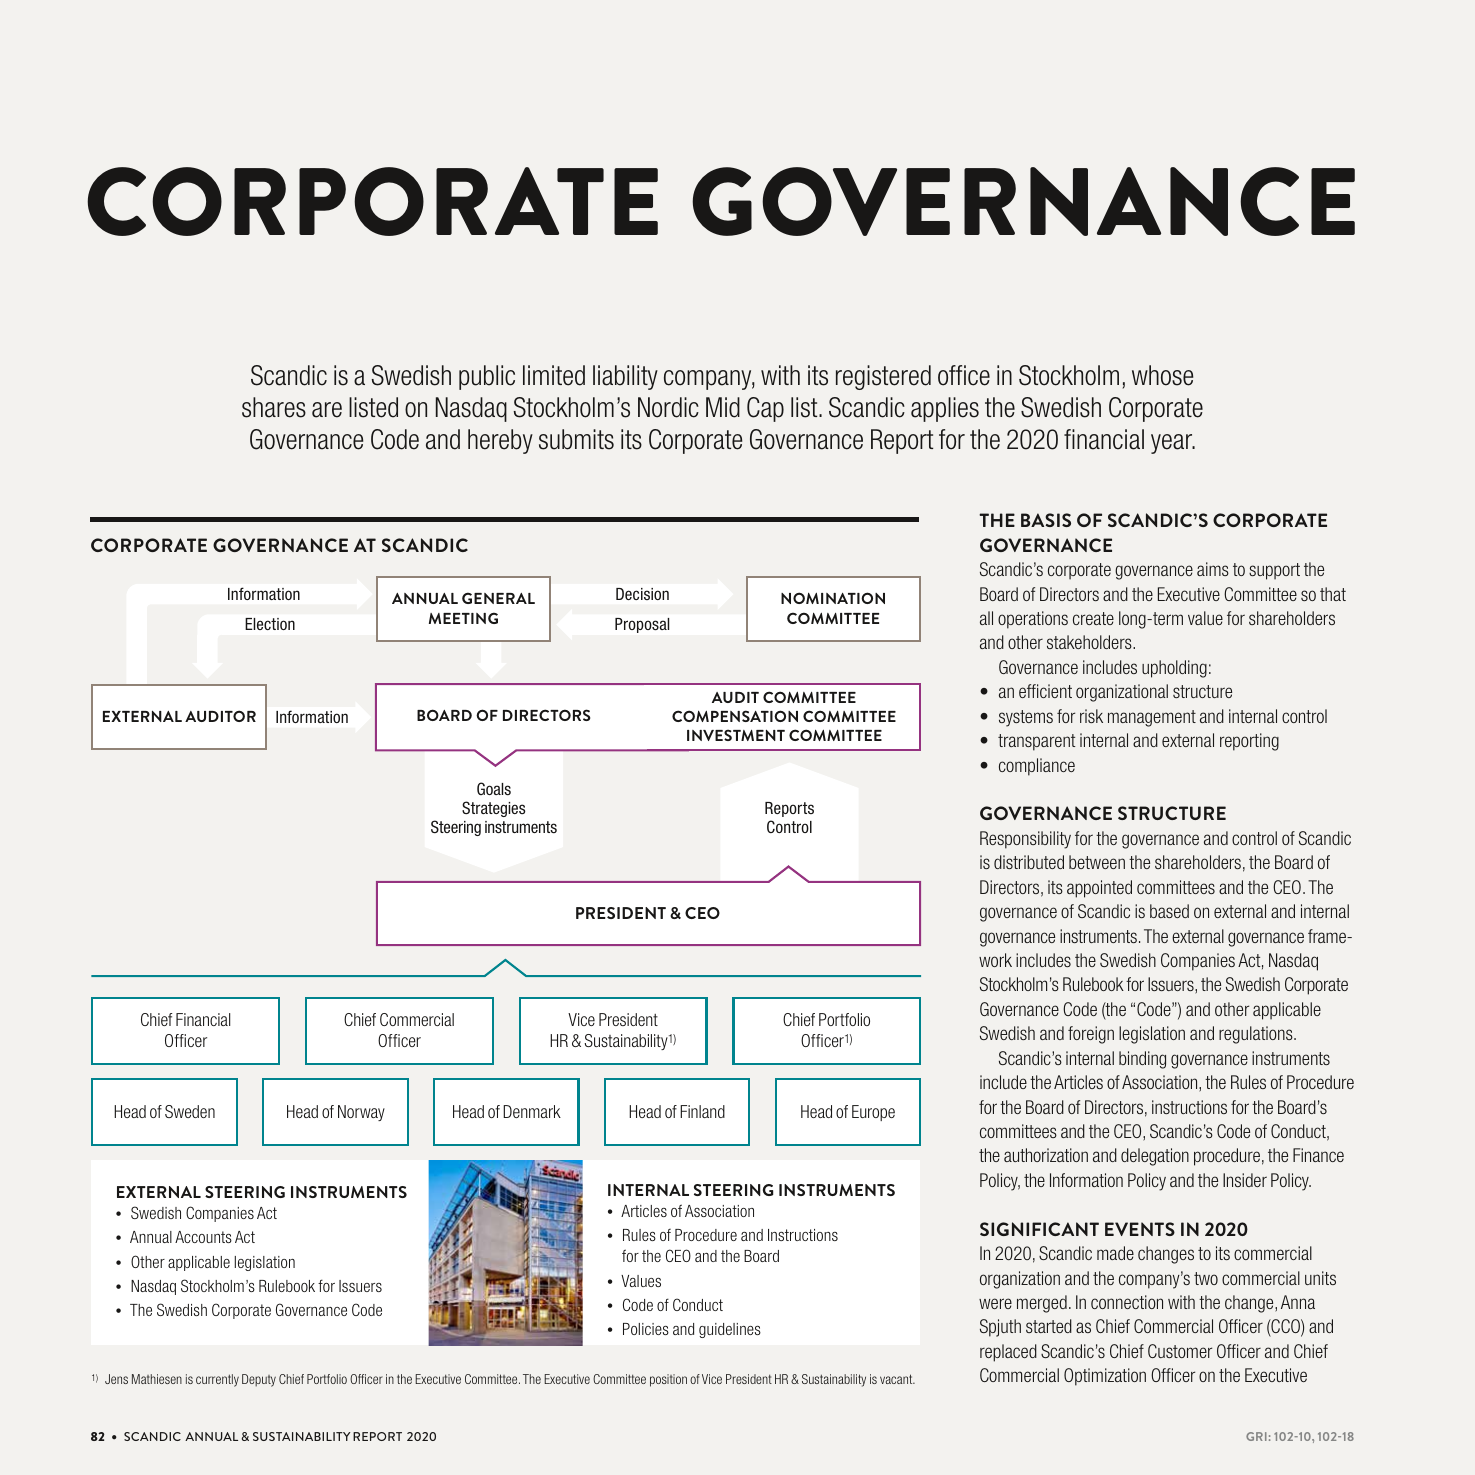 The image size is (1475, 1475). I want to click on position, so click(668, 1380).
